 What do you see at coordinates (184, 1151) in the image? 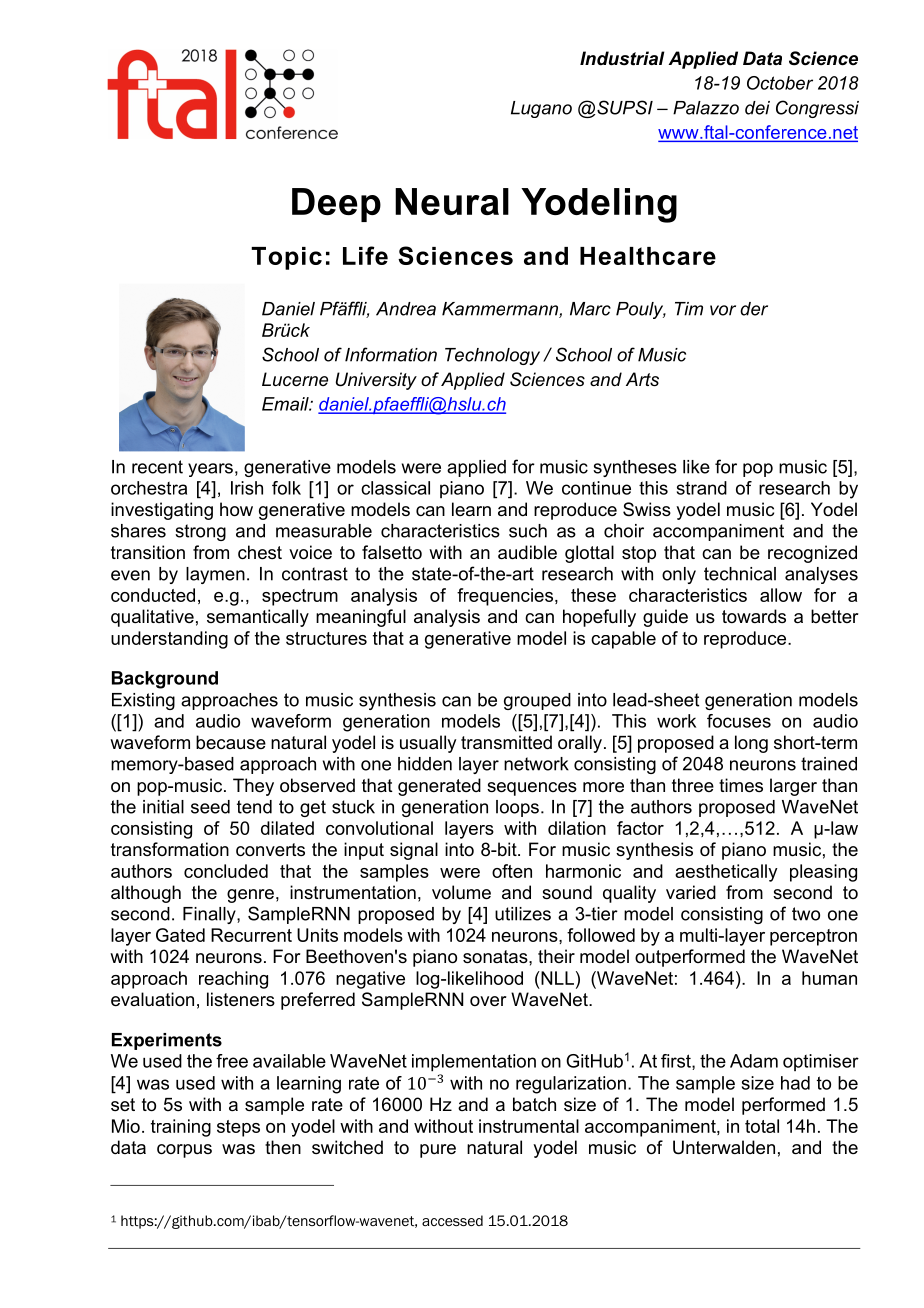
I see `corpus` at bounding box center [184, 1151].
